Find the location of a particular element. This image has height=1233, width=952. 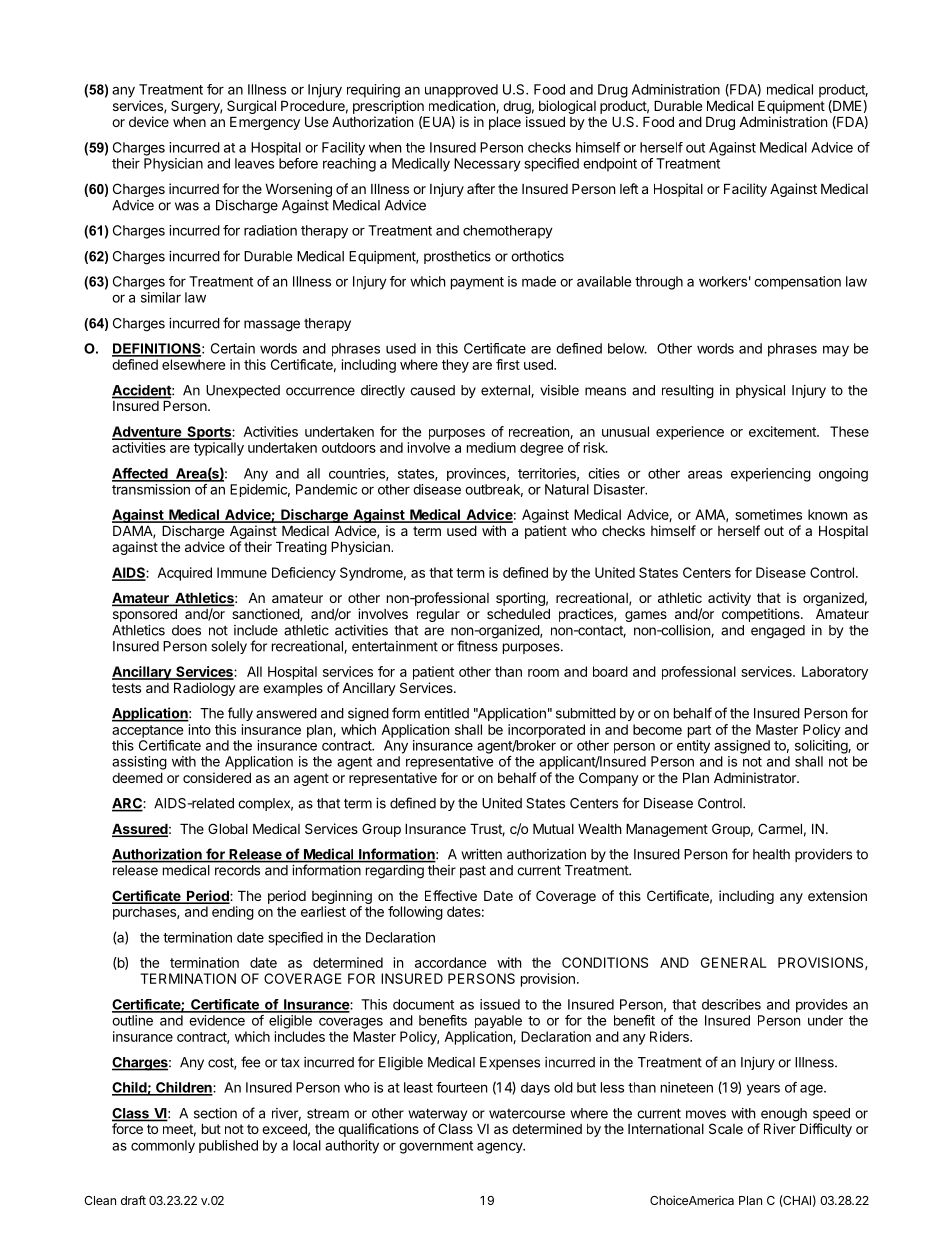

Administrator is located at coordinates (756, 777).
